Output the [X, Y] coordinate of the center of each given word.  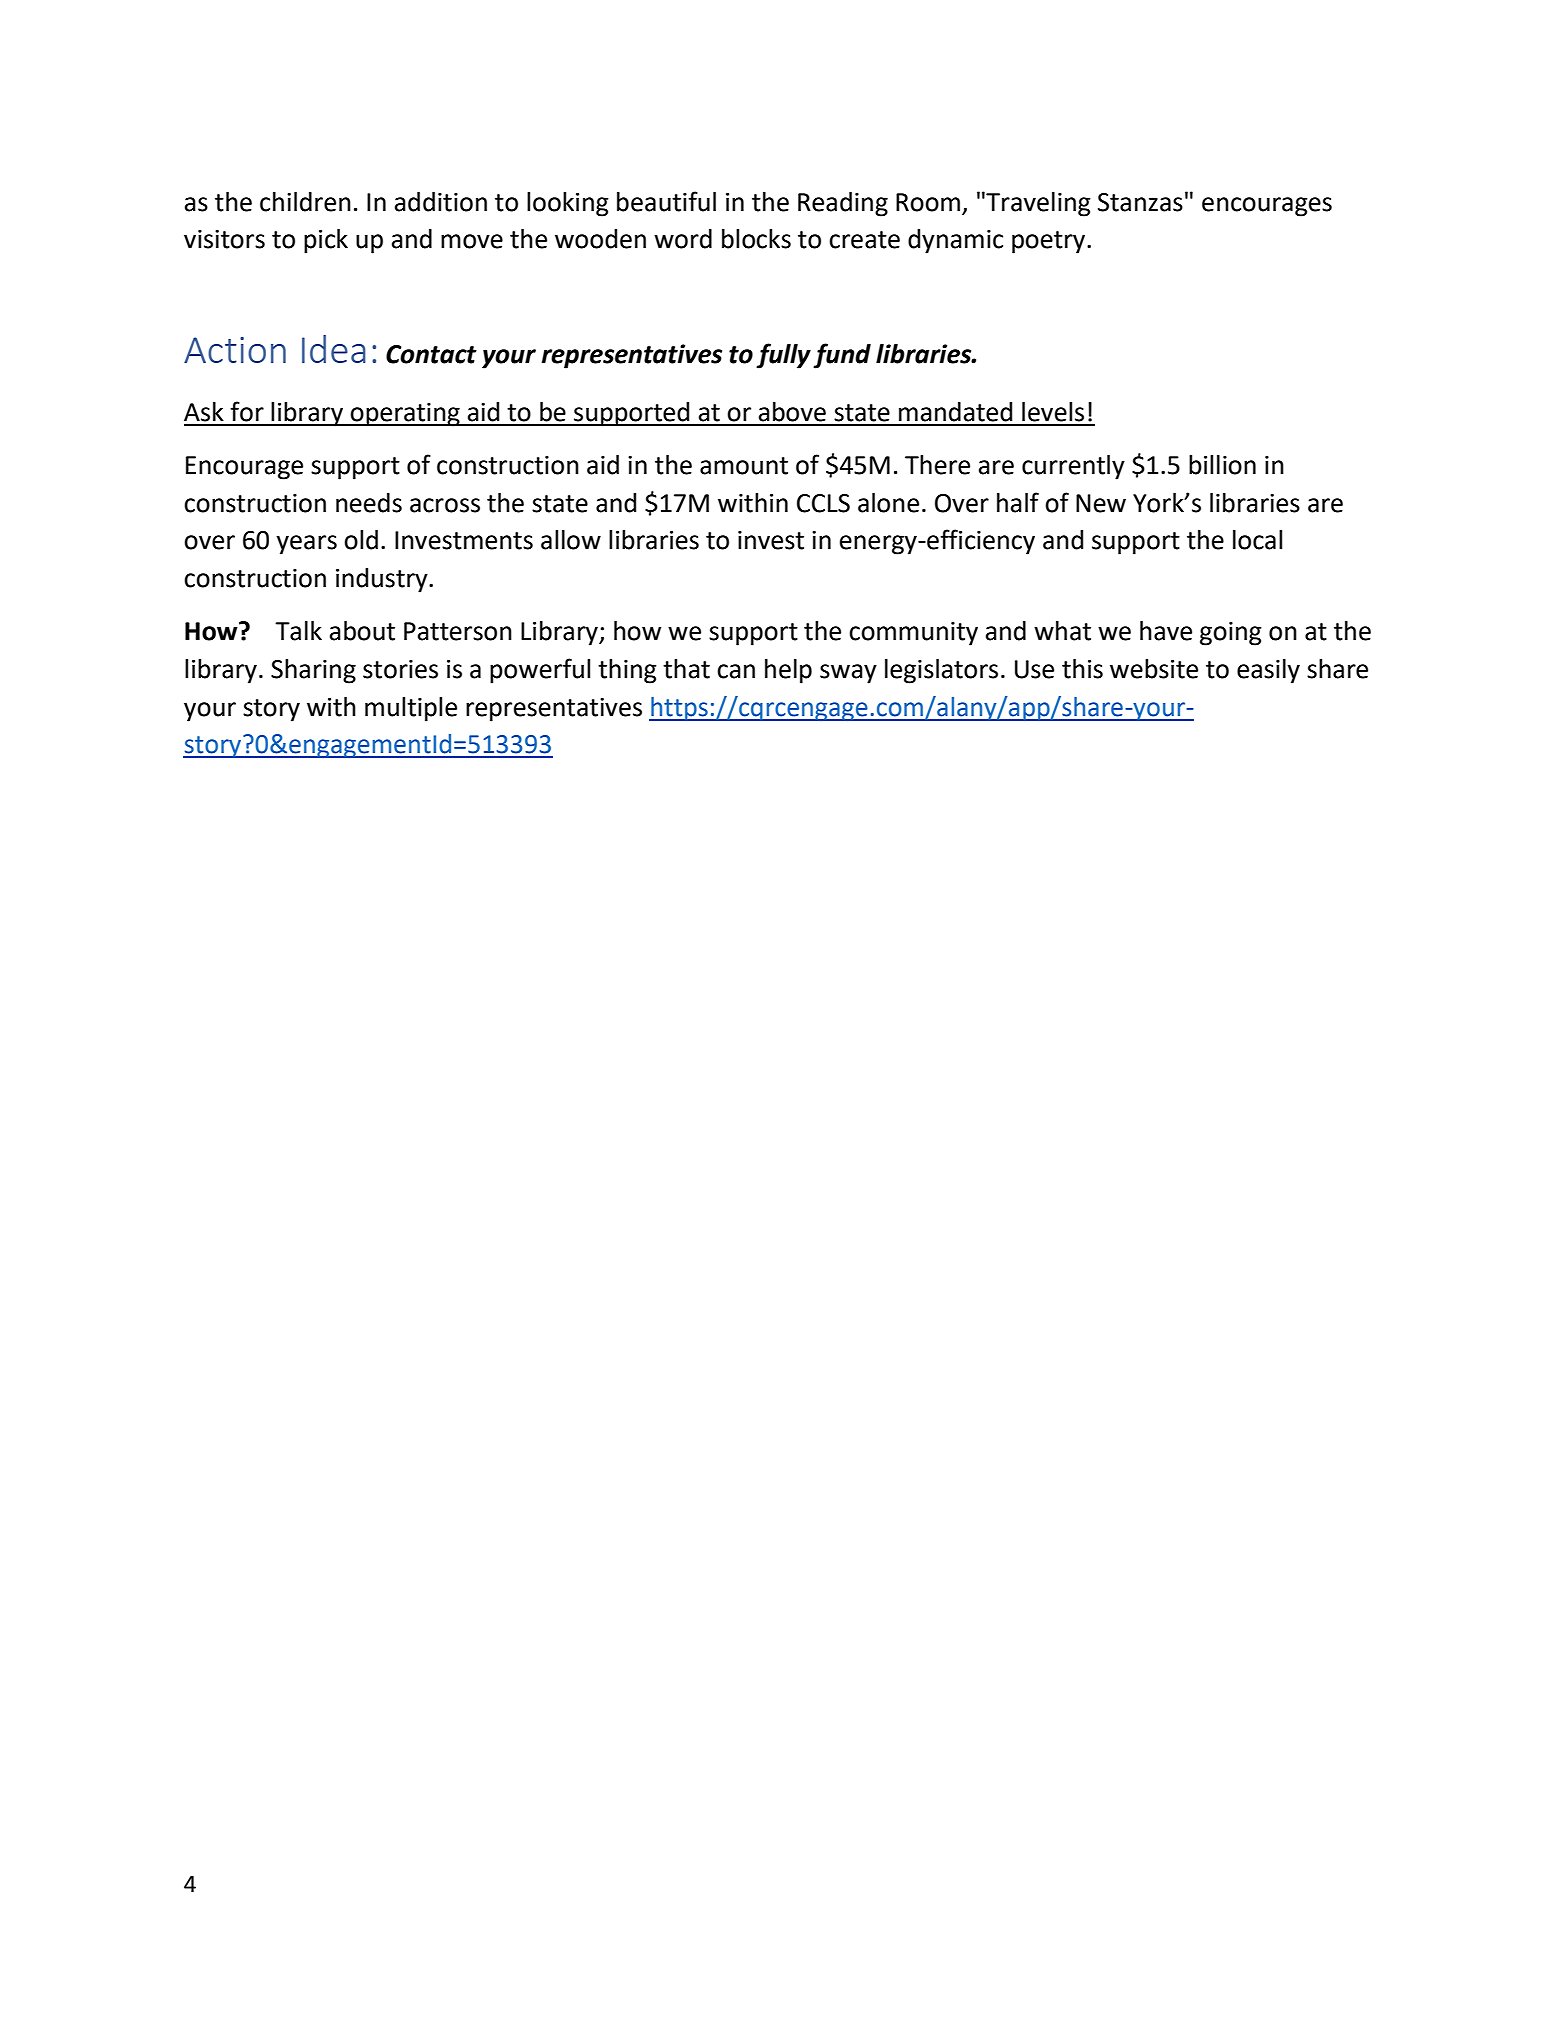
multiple [411, 709]
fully [783, 356]
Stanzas [1140, 202]
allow [571, 540]
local [1257, 540]
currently [1073, 467]
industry [383, 580]
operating [405, 415]
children [305, 202]
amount [744, 466]
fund [842, 356]
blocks [756, 239]
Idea [334, 349]
